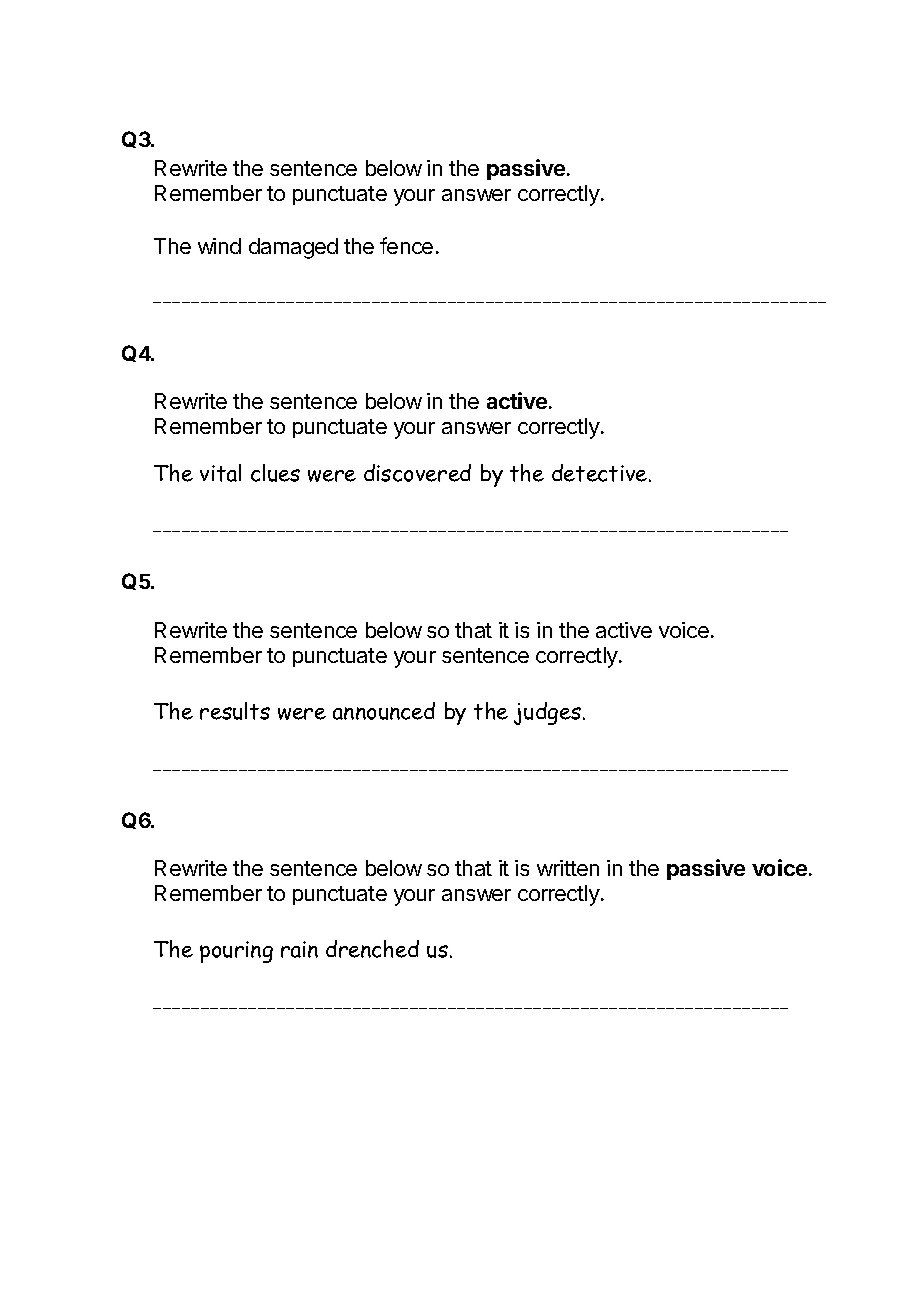 The width and height of the page is (924, 1308). I want to click on announced, so click(384, 711).
